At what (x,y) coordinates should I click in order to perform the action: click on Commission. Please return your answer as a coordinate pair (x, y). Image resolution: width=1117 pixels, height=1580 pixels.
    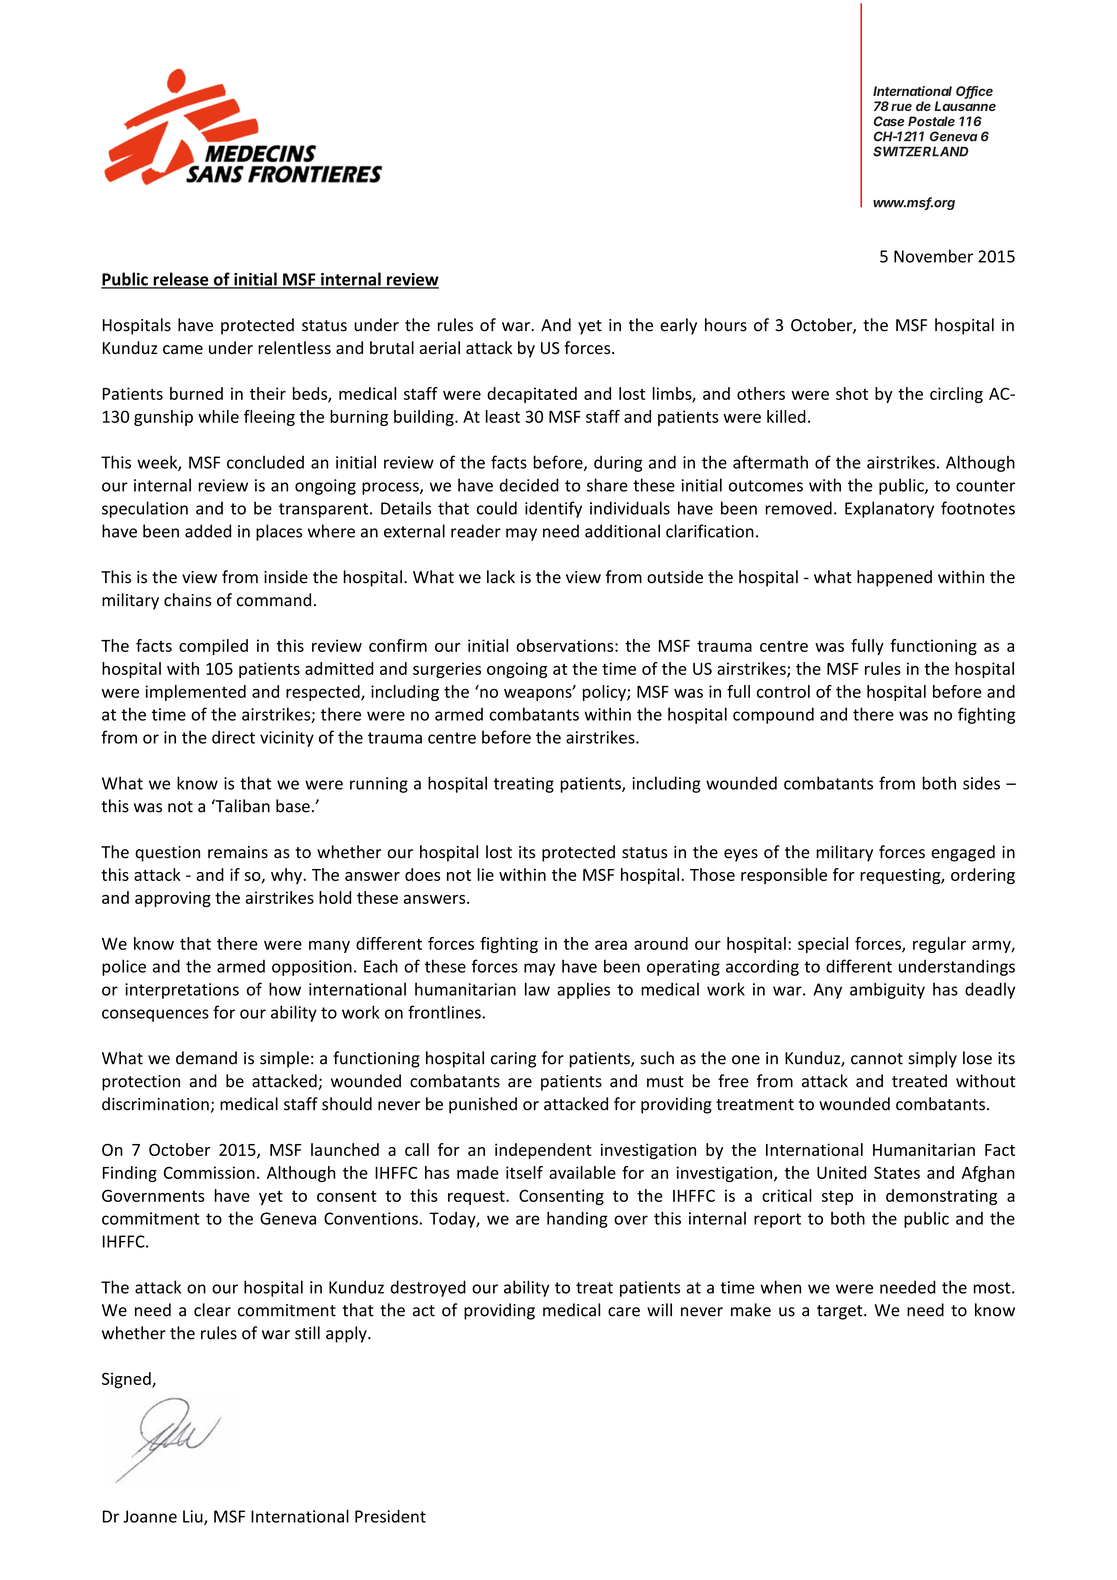
    Looking at the image, I should click on (209, 1172).
